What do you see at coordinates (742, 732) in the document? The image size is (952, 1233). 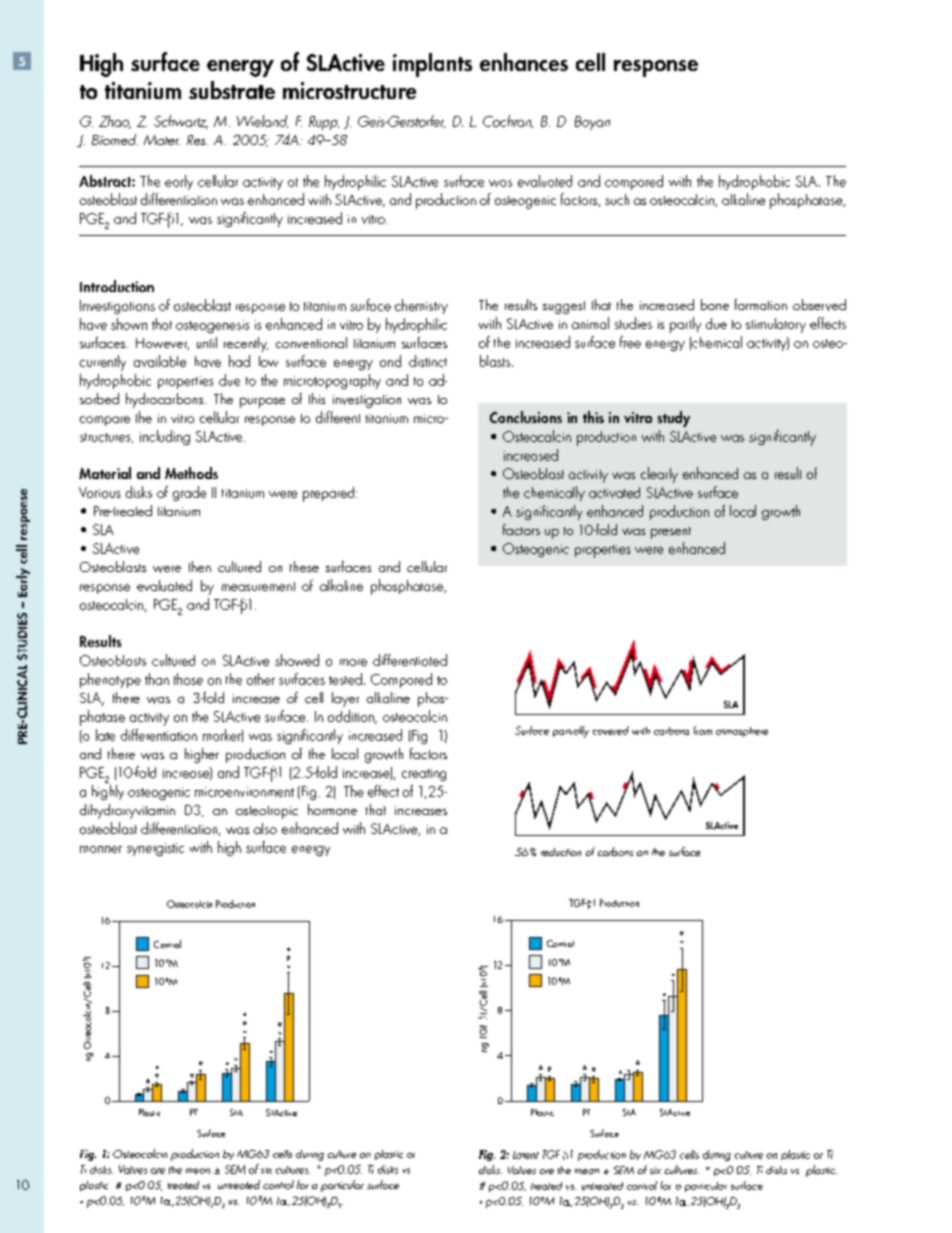 I see `atmosphere` at bounding box center [742, 732].
